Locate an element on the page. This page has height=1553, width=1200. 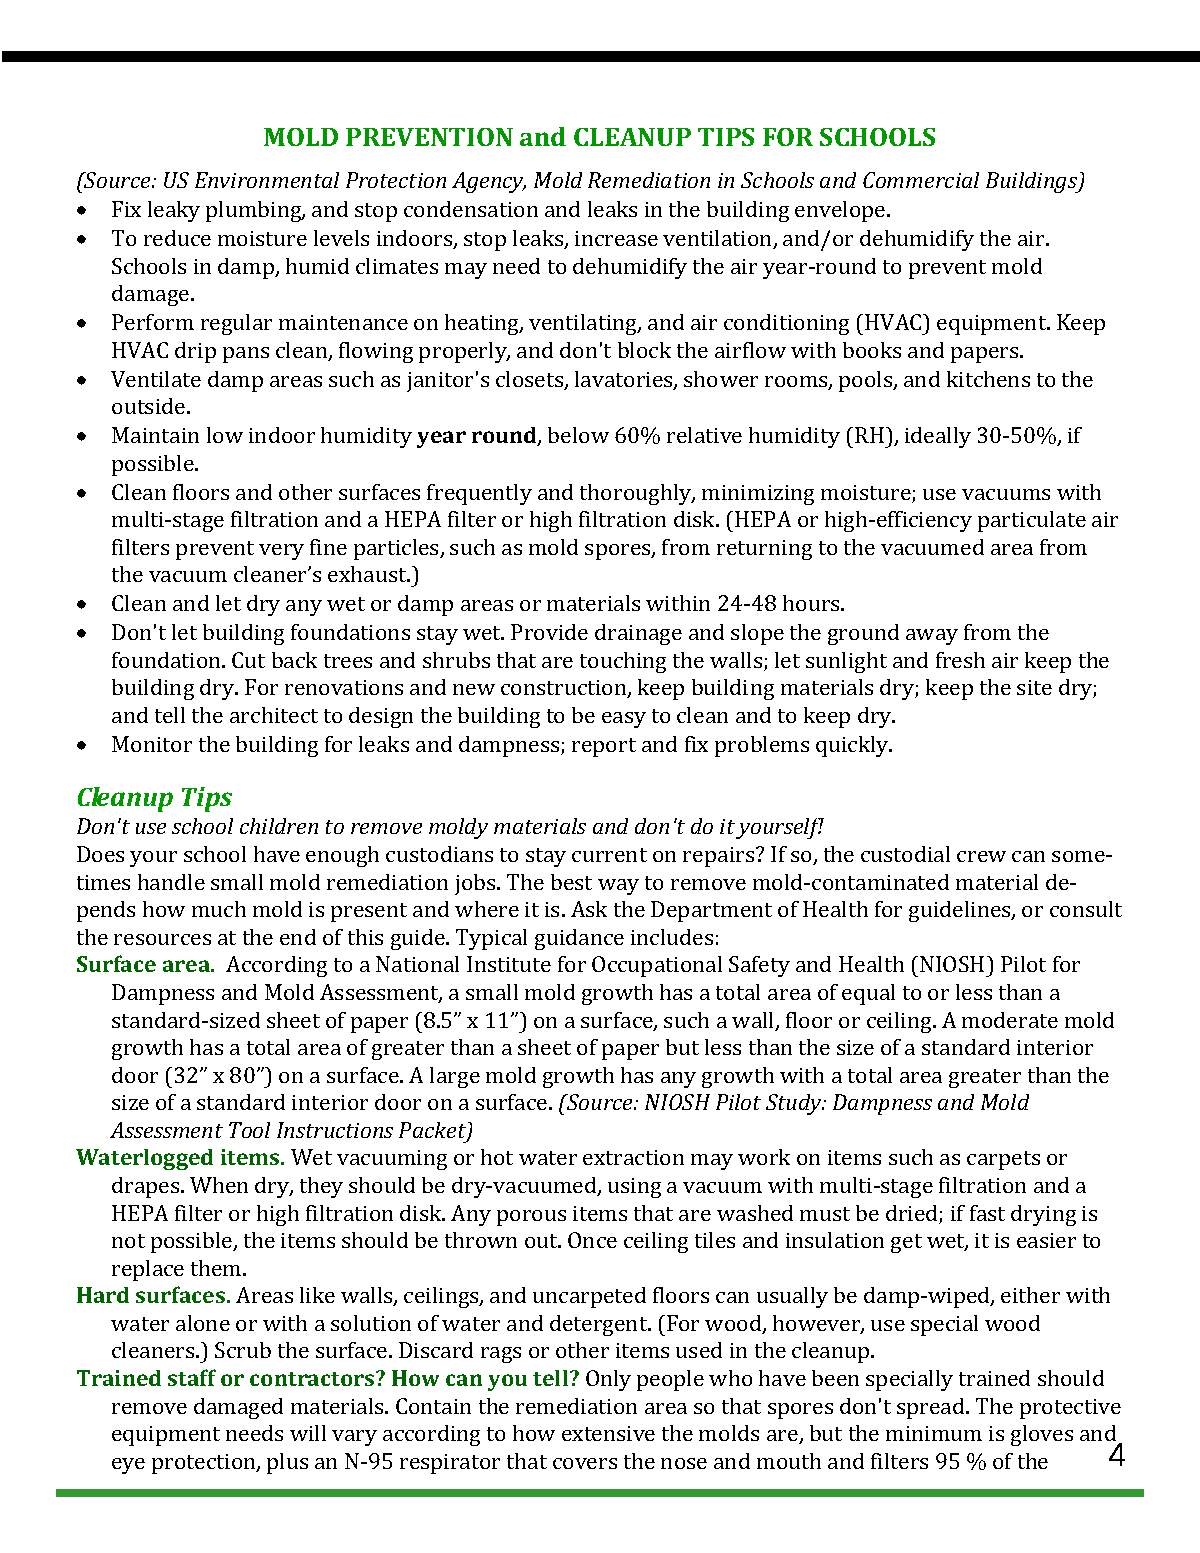
staff is located at coordinates (192, 1377).
